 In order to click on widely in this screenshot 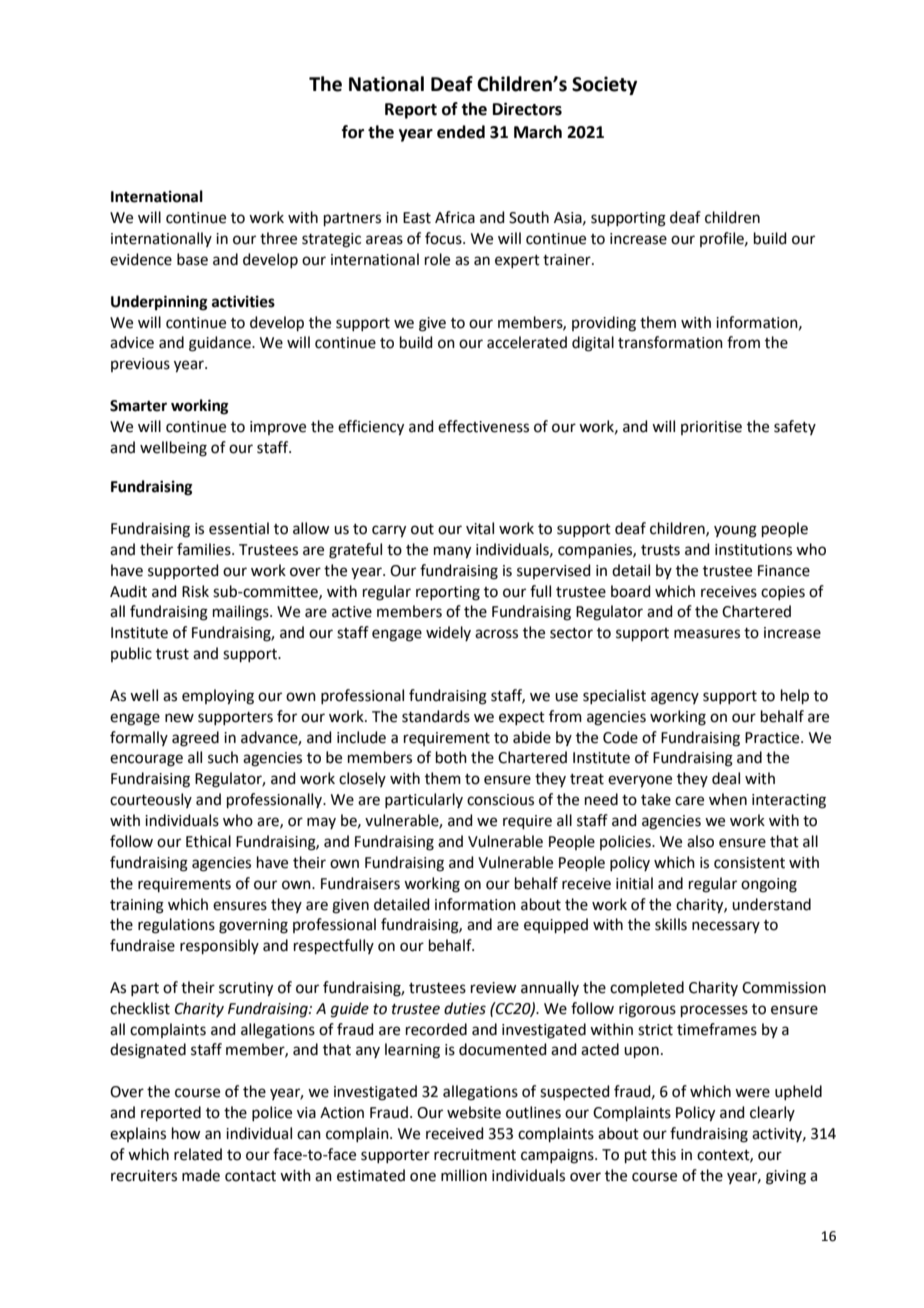, I will do `click(448, 633)`.
